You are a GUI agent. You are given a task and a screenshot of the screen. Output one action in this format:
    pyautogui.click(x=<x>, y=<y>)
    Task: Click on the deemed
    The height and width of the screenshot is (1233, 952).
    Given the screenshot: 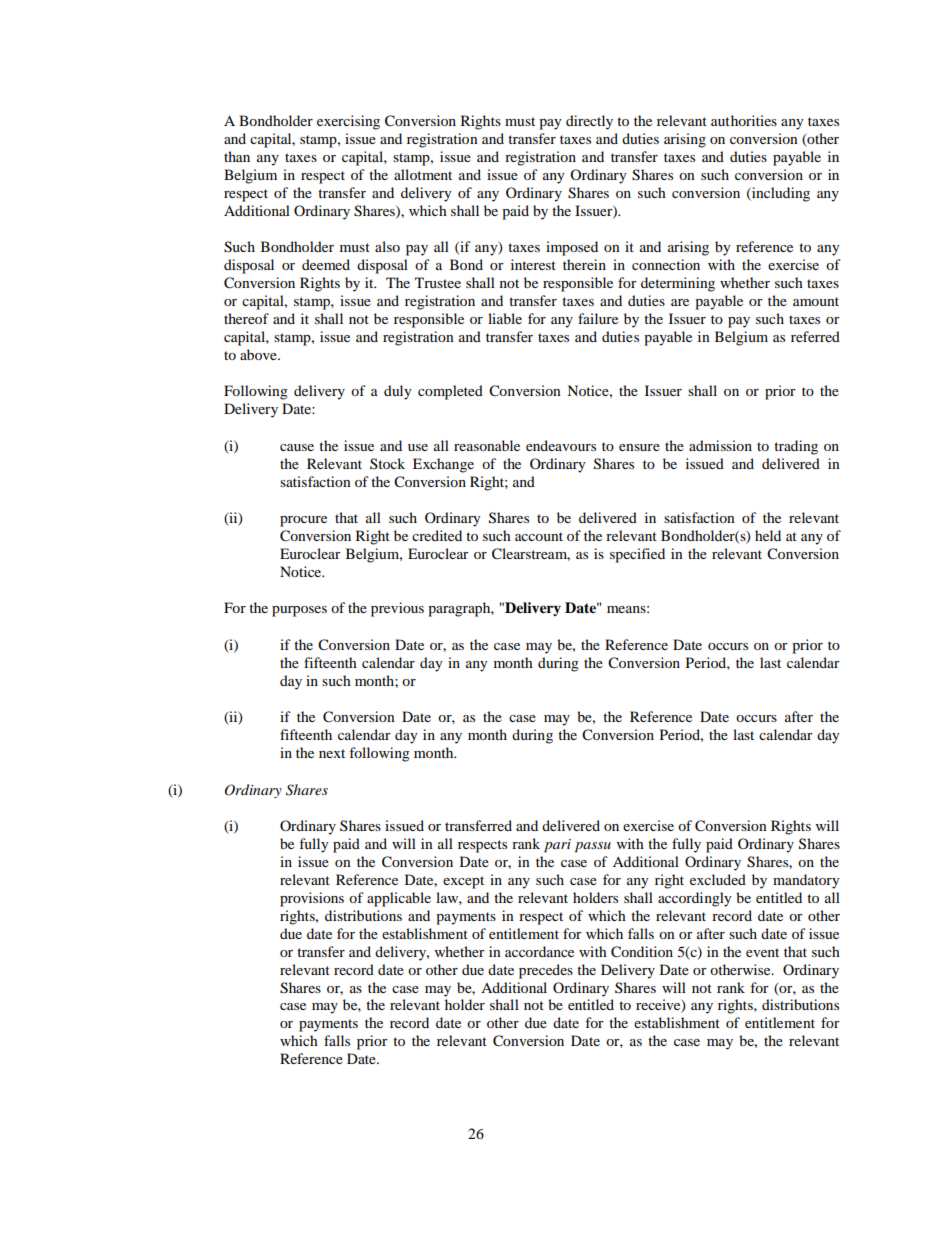 What is the action you would take?
    pyautogui.click(x=326, y=264)
